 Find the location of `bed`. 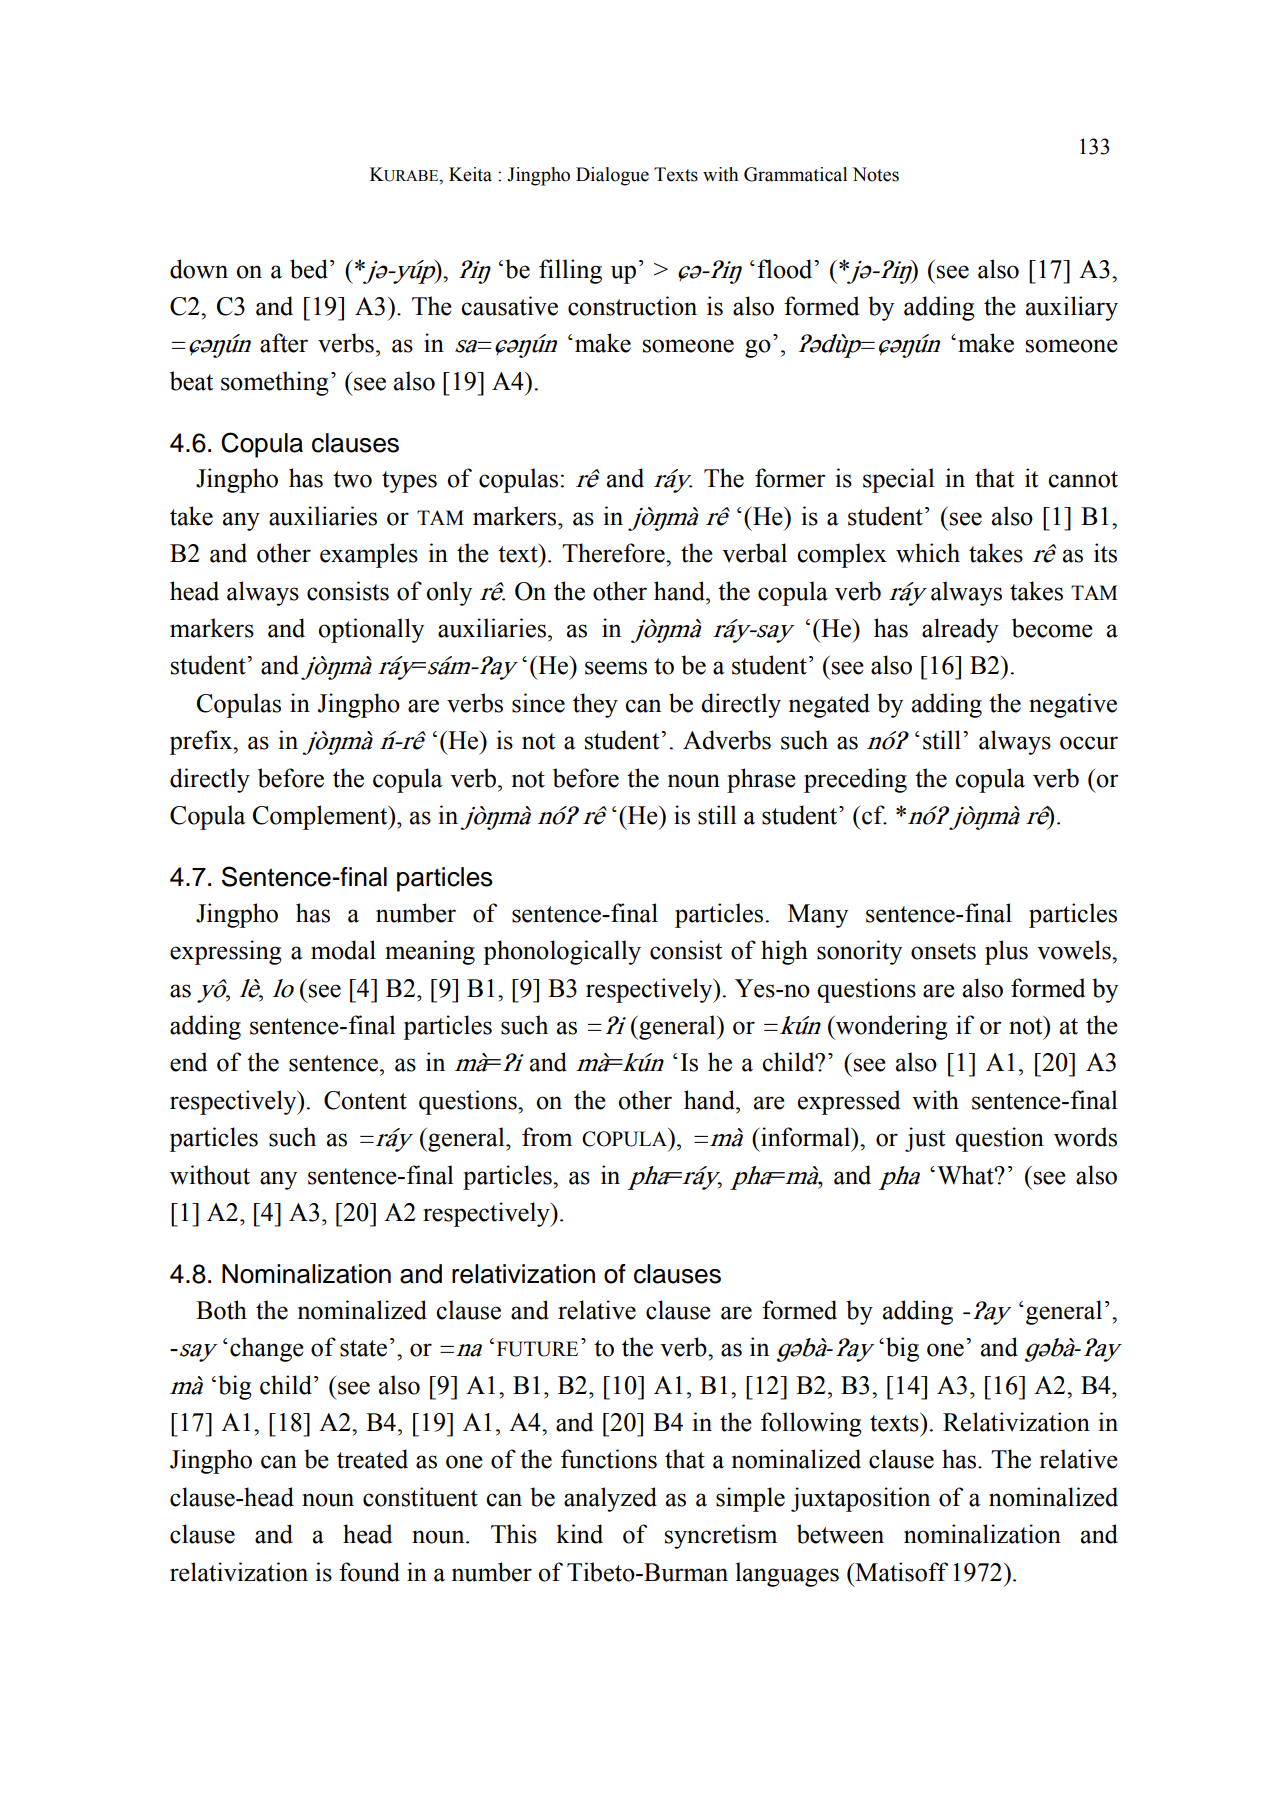

bed is located at coordinates (309, 269).
